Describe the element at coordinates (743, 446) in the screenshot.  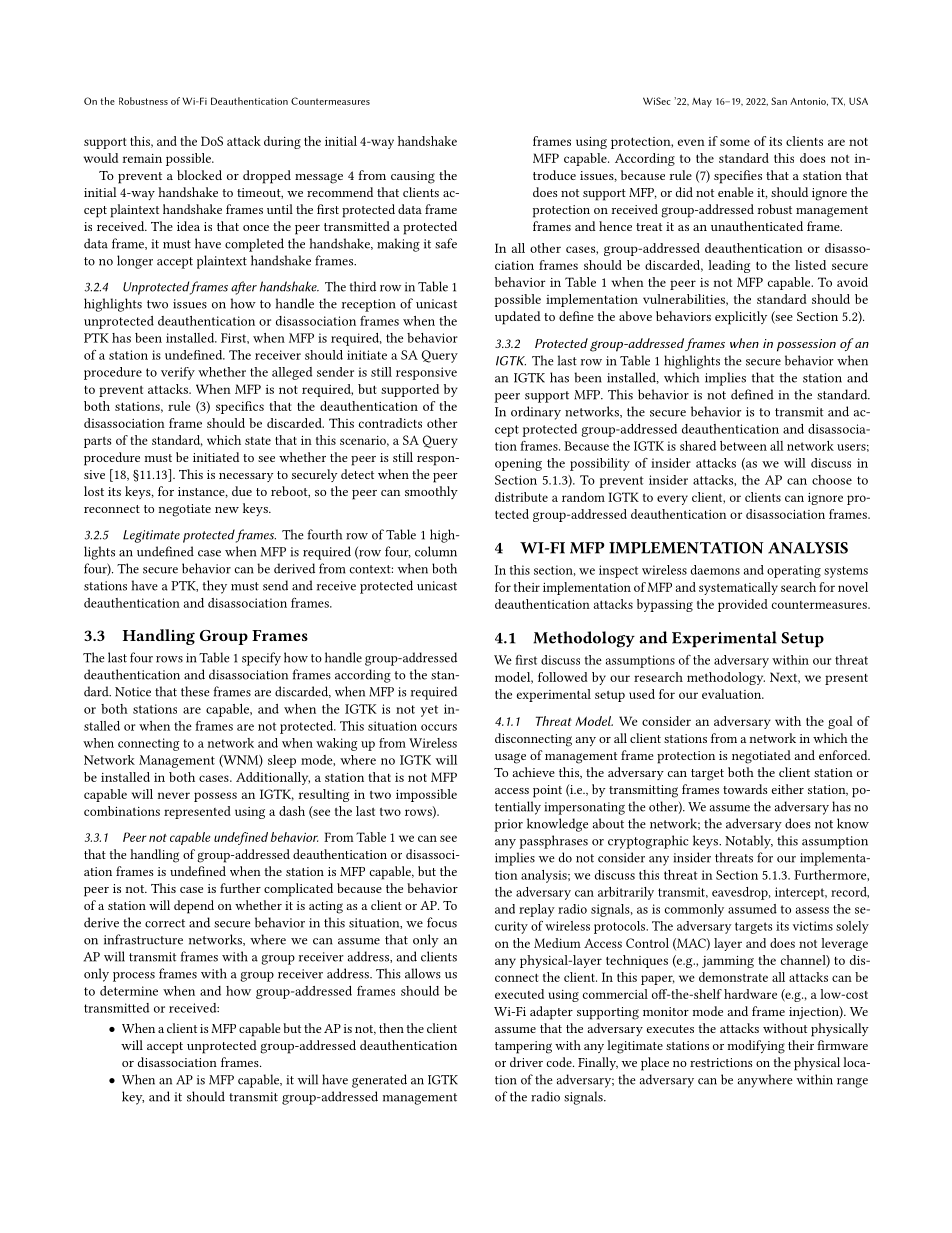
I see `between` at that location.
